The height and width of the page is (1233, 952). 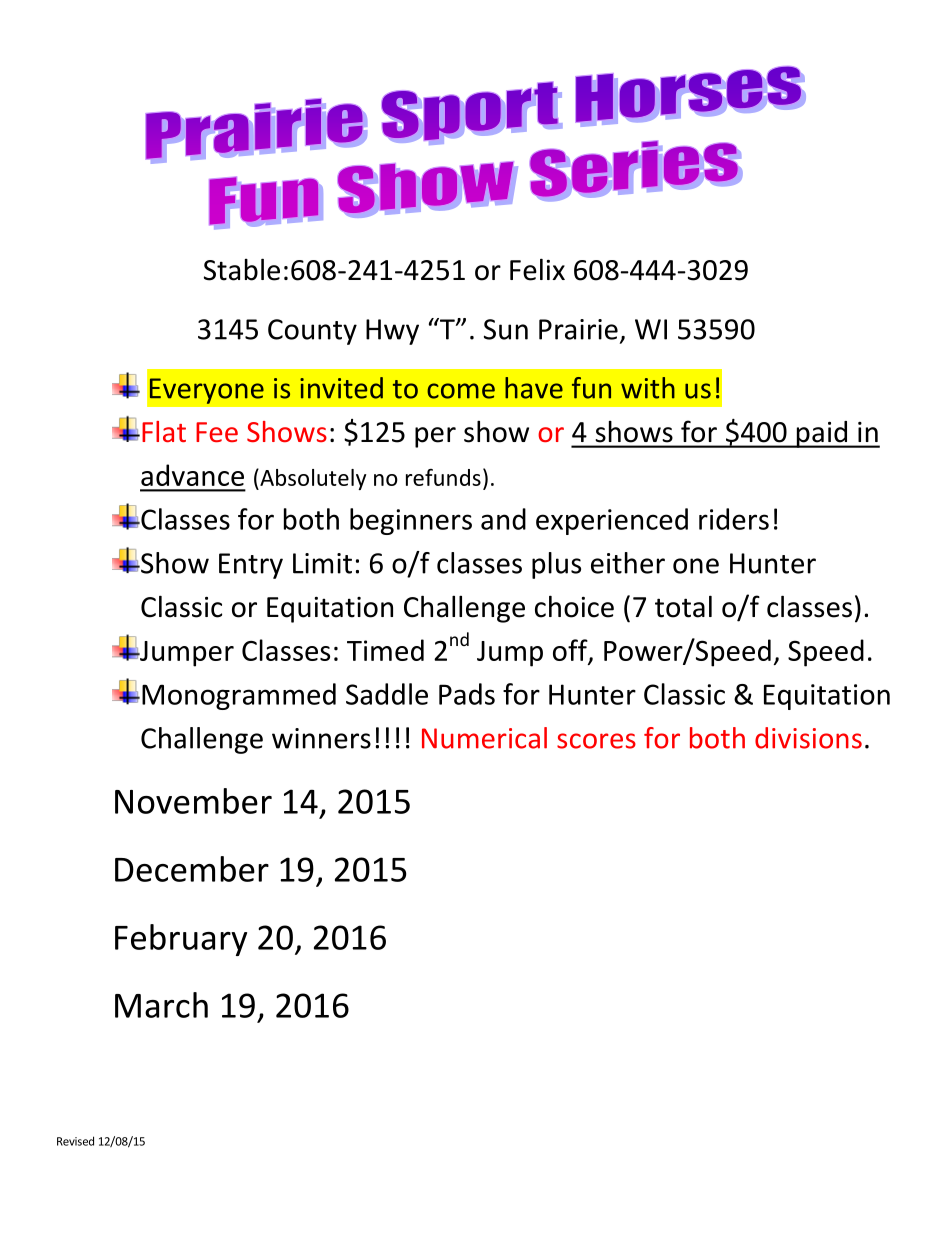 I want to click on winners, so click(x=321, y=738).
